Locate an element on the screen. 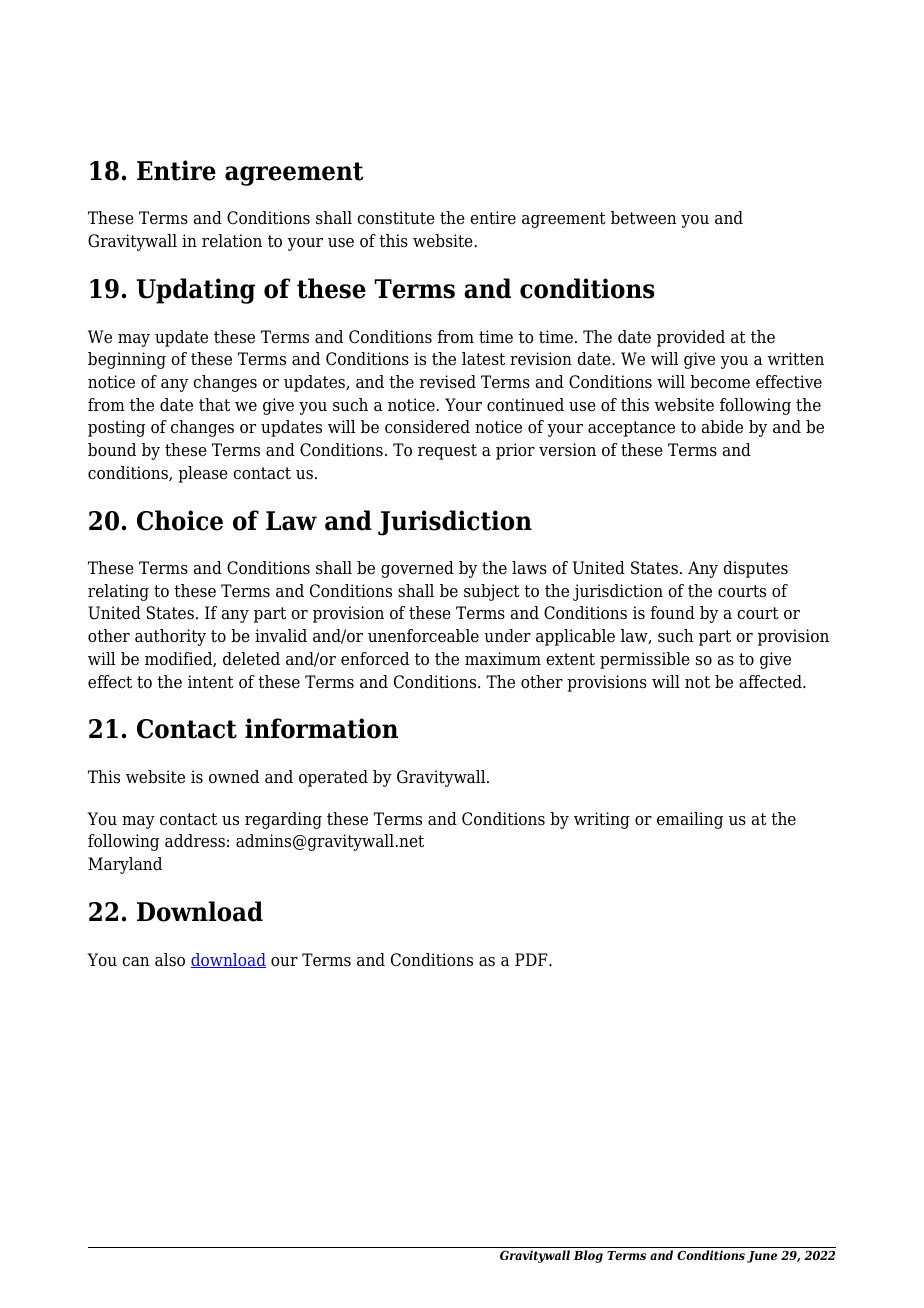 This screenshot has height=1308, width=924. constitute is located at coordinates (396, 218).
